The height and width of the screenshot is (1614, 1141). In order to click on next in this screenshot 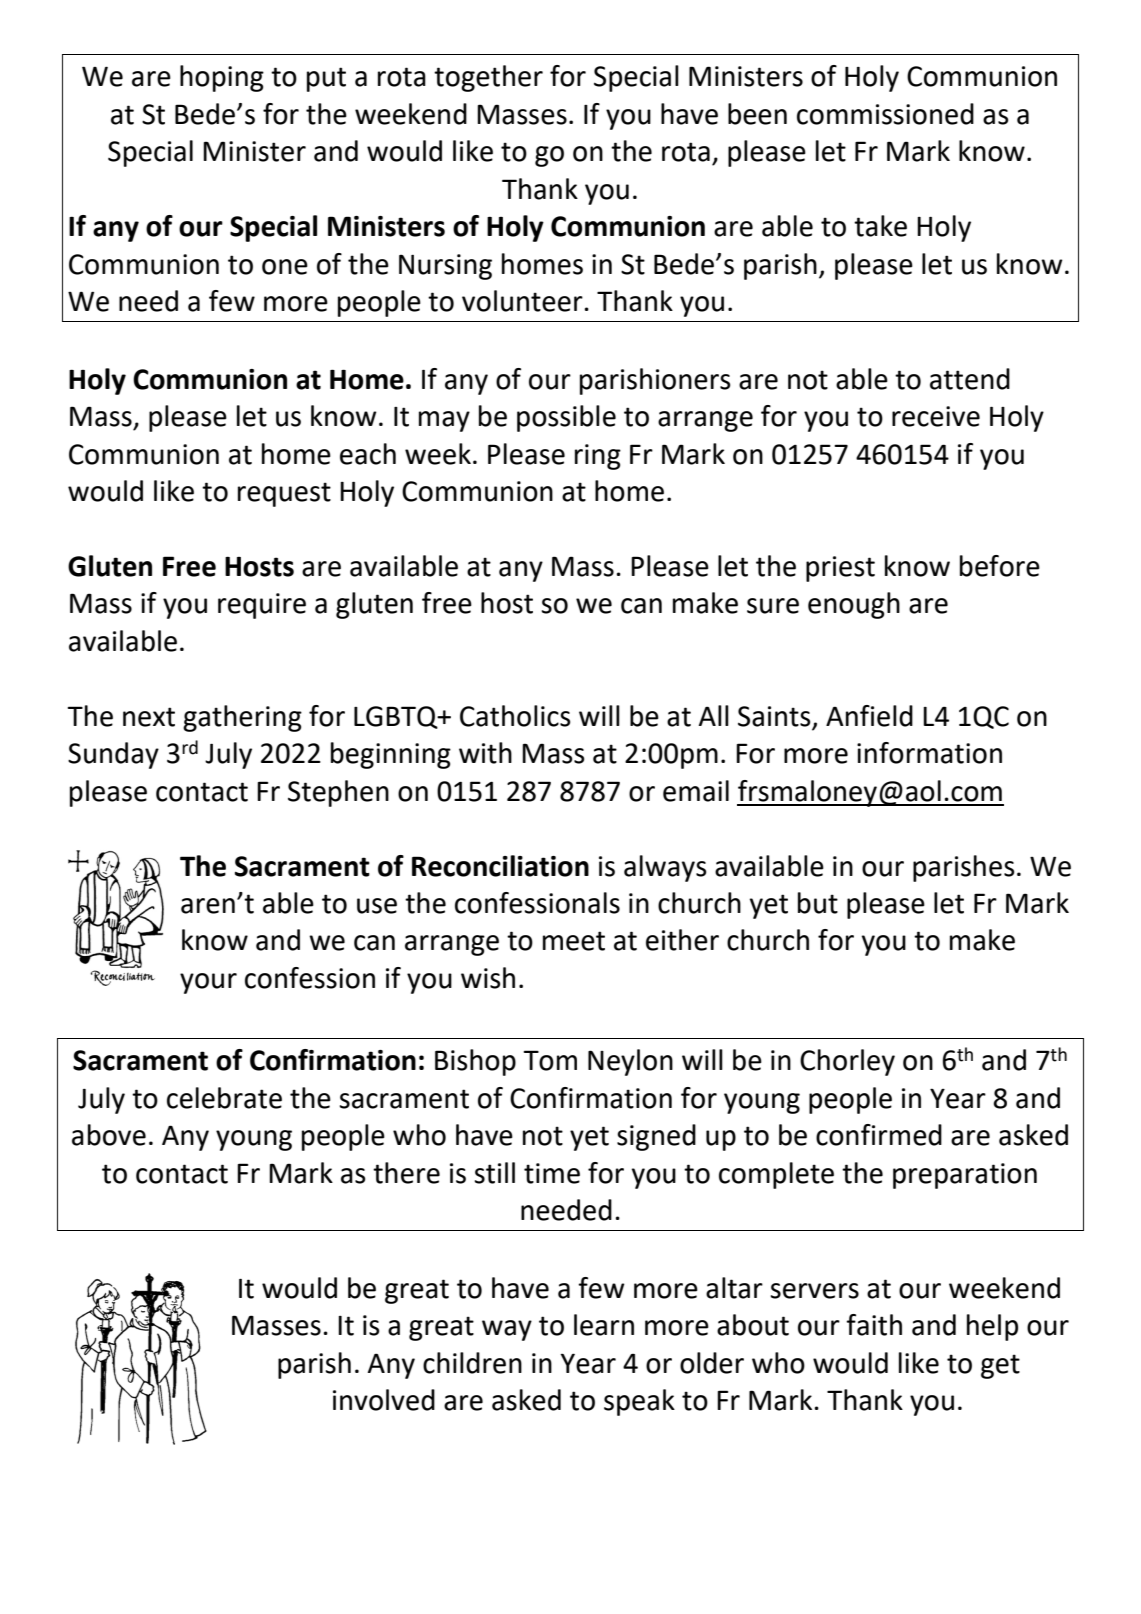, I will do `click(149, 717)`.
